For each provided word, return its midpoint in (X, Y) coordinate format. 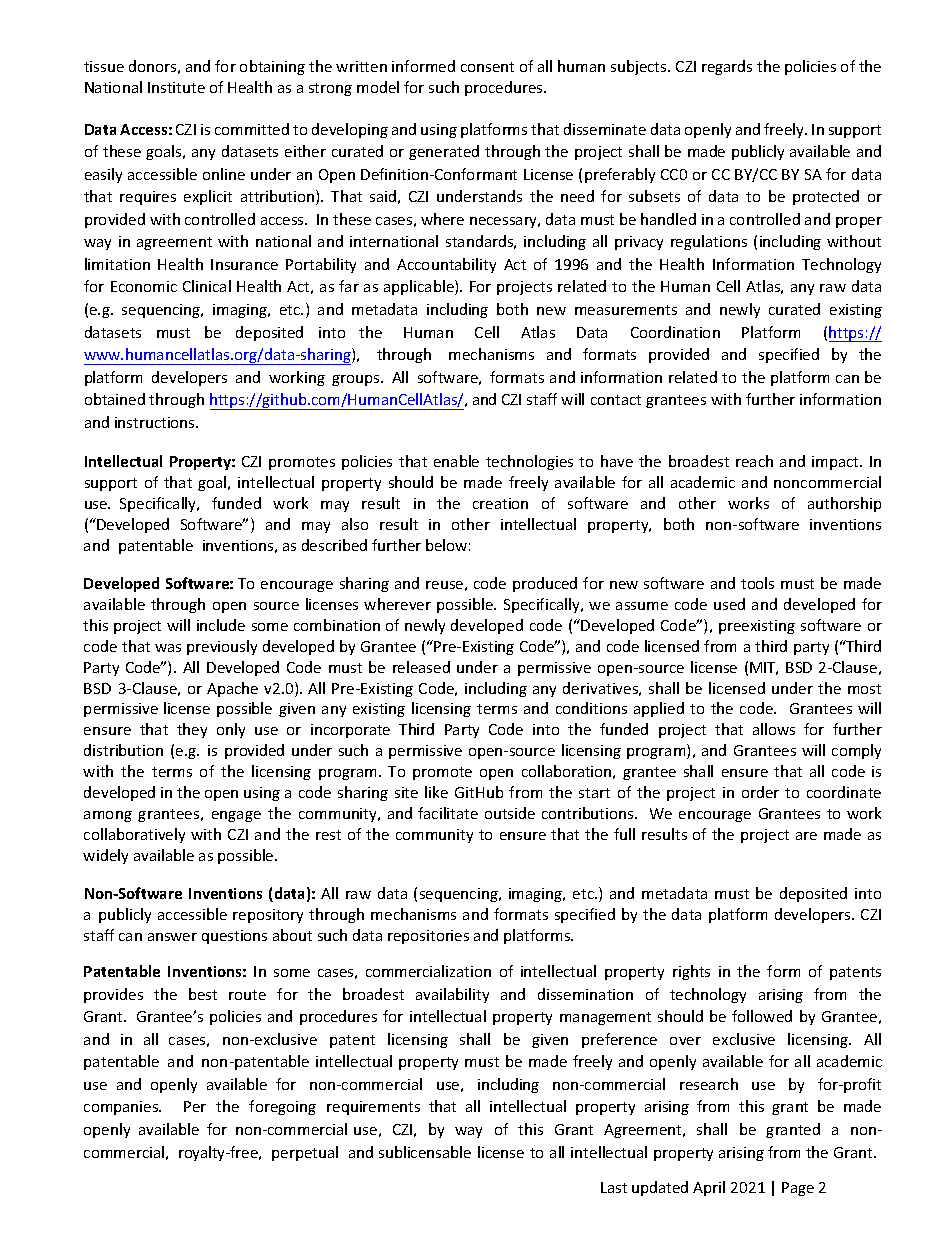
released (421, 667)
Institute (176, 87)
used (729, 604)
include (221, 625)
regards (727, 67)
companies (122, 1108)
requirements (373, 1108)
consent (487, 67)
